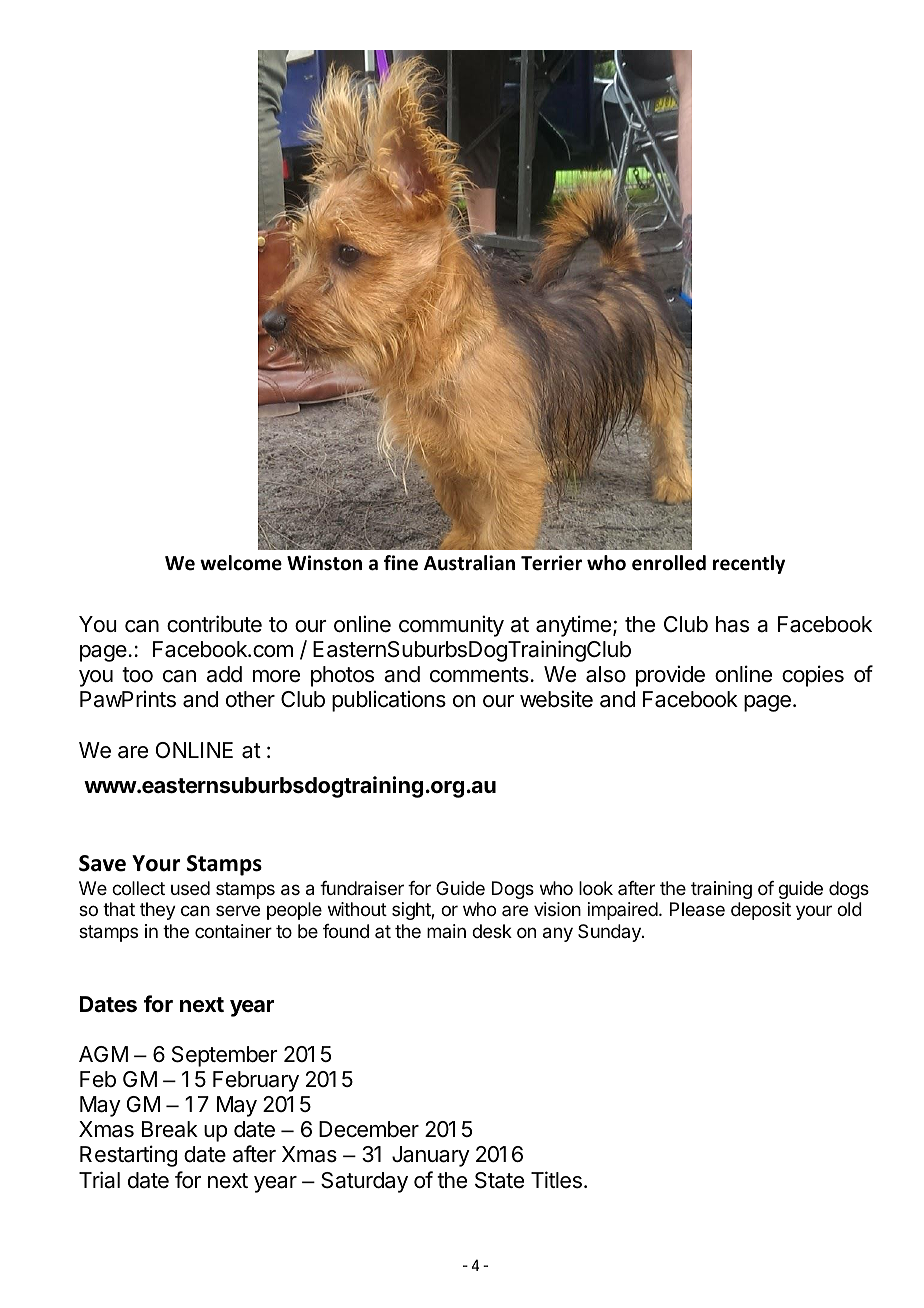  I want to click on recently, so click(749, 564).
